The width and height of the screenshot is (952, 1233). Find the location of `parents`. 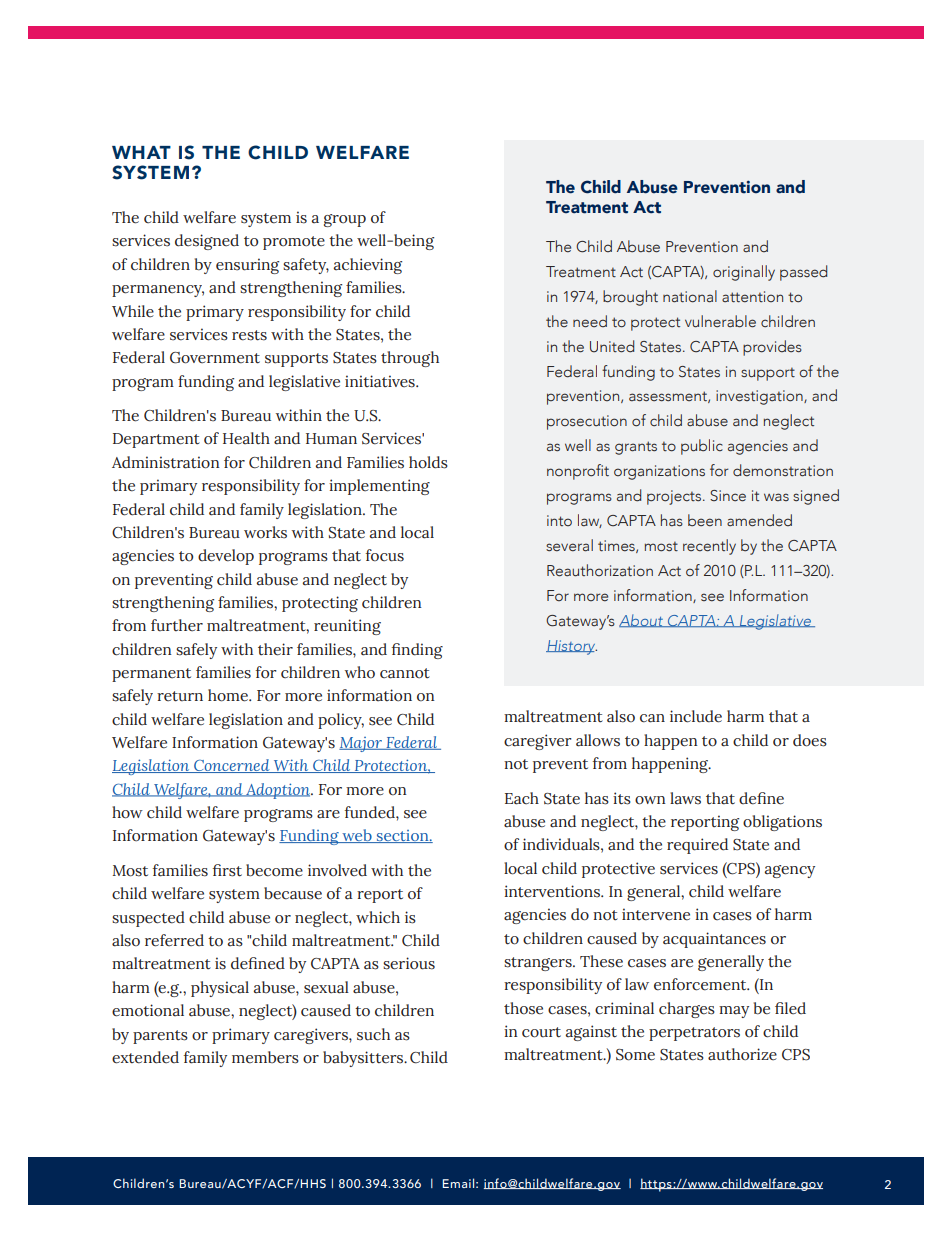

parents is located at coordinates (160, 1037).
